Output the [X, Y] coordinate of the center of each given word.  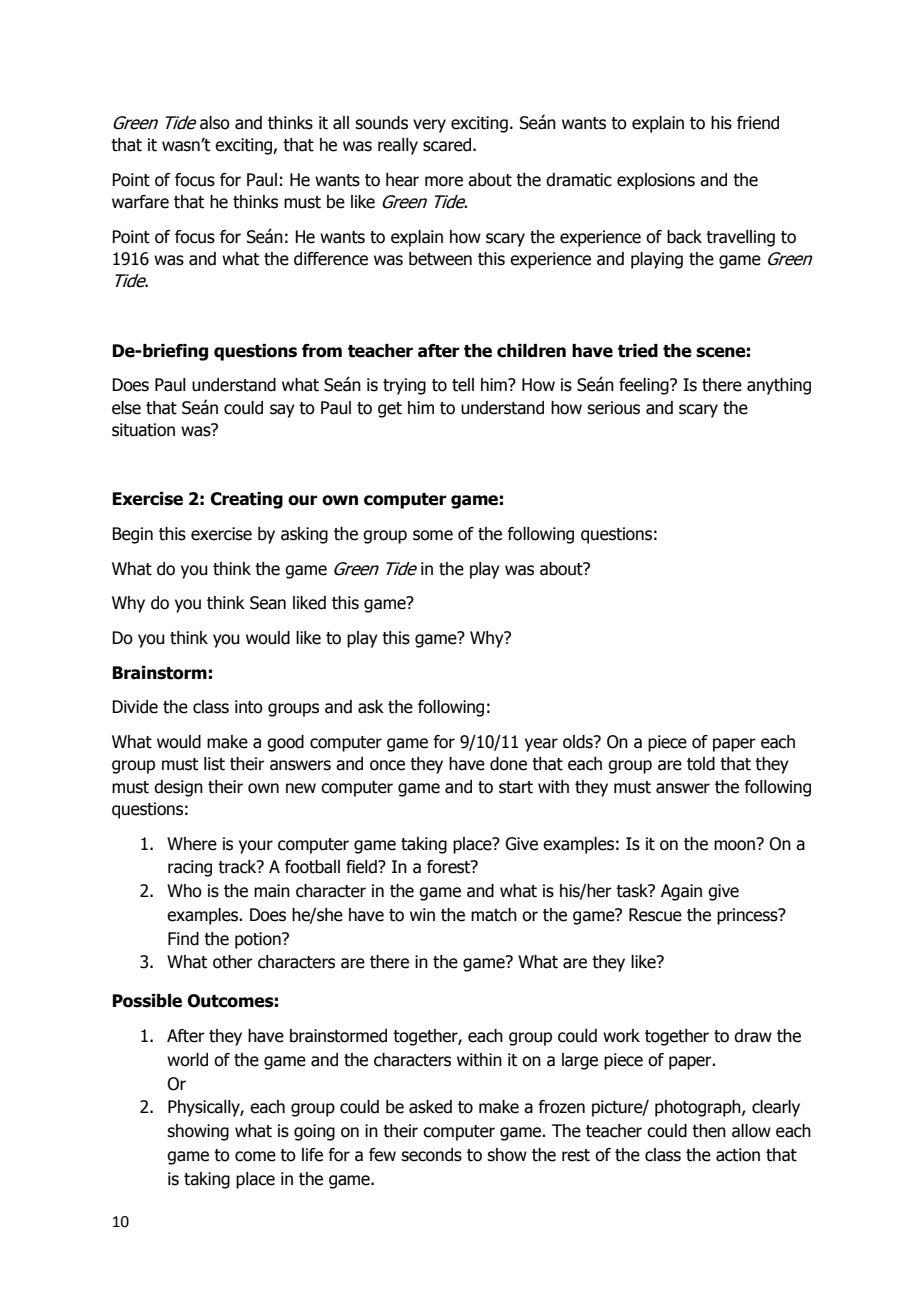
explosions [656, 181]
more [444, 181]
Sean [268, 603]
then [709, 1131]
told [701, 764]
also [215, 123]
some [433, 535]
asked [430, 1107]
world [187, 1060]
